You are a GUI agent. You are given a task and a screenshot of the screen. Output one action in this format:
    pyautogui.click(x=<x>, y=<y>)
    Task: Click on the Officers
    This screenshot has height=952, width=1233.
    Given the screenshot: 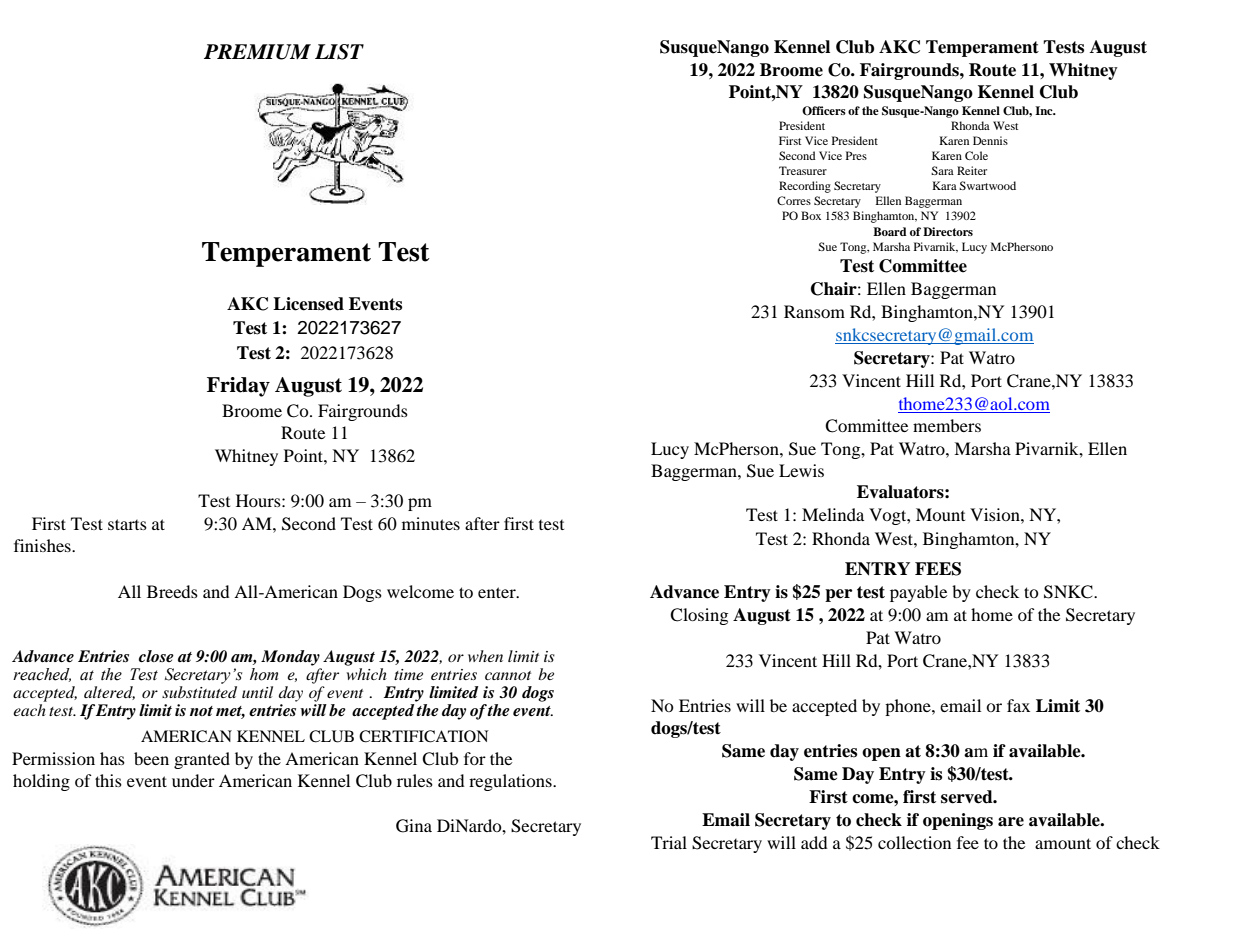 What is the action you would take?
    pyautogui.click(x=824, y=111)
